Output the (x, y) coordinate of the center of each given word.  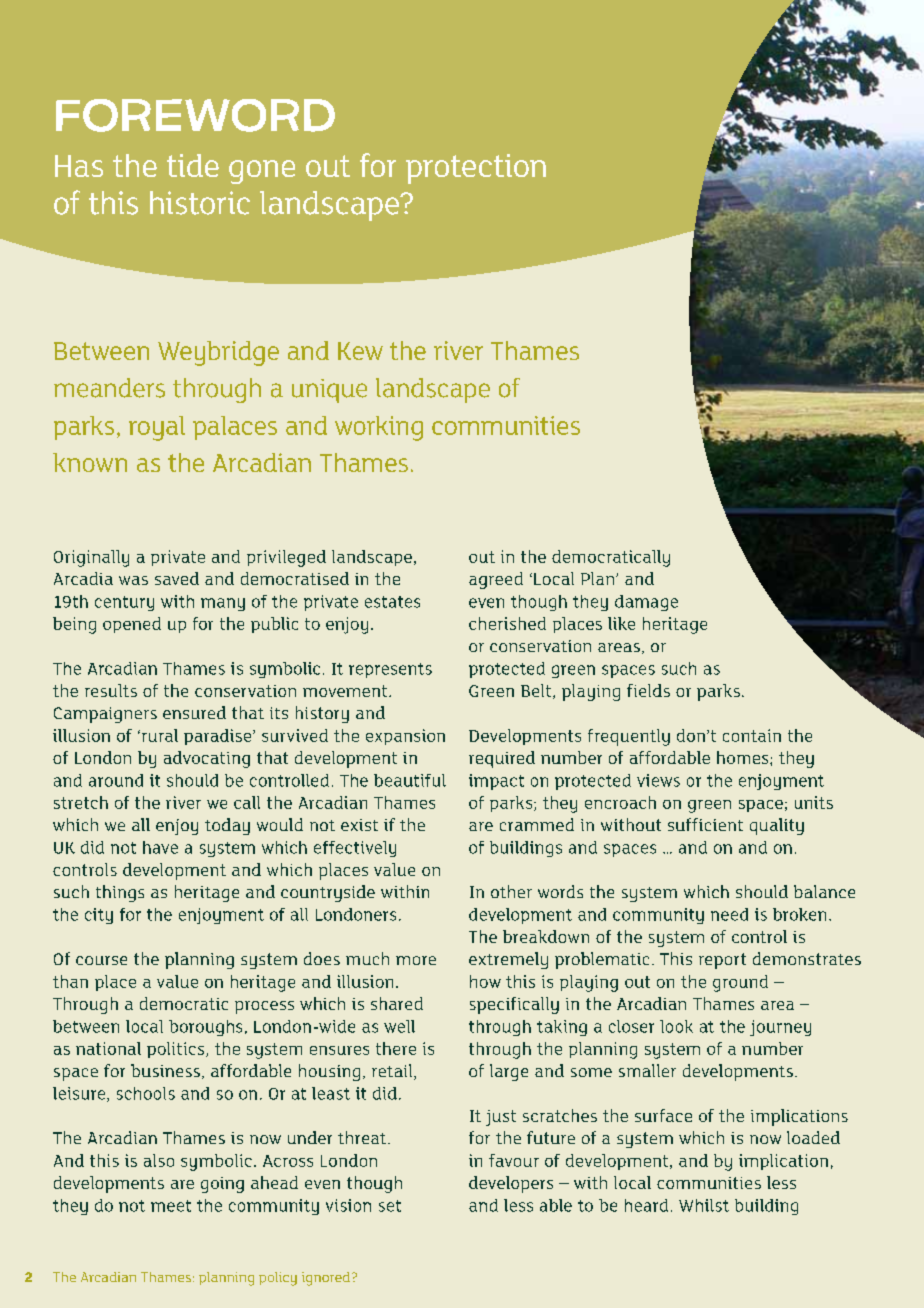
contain (752, 735)
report (722, 961)
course (101, 960)
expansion (405, 737)
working (379, 428)
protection (476, 169)
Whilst (704, 1205)
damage (646, 603)
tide (193, 165)
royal (157, 428)
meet (171, 1206)
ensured (194, 712)
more (416, 960)
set (390, 1206)
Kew (360, 351)
